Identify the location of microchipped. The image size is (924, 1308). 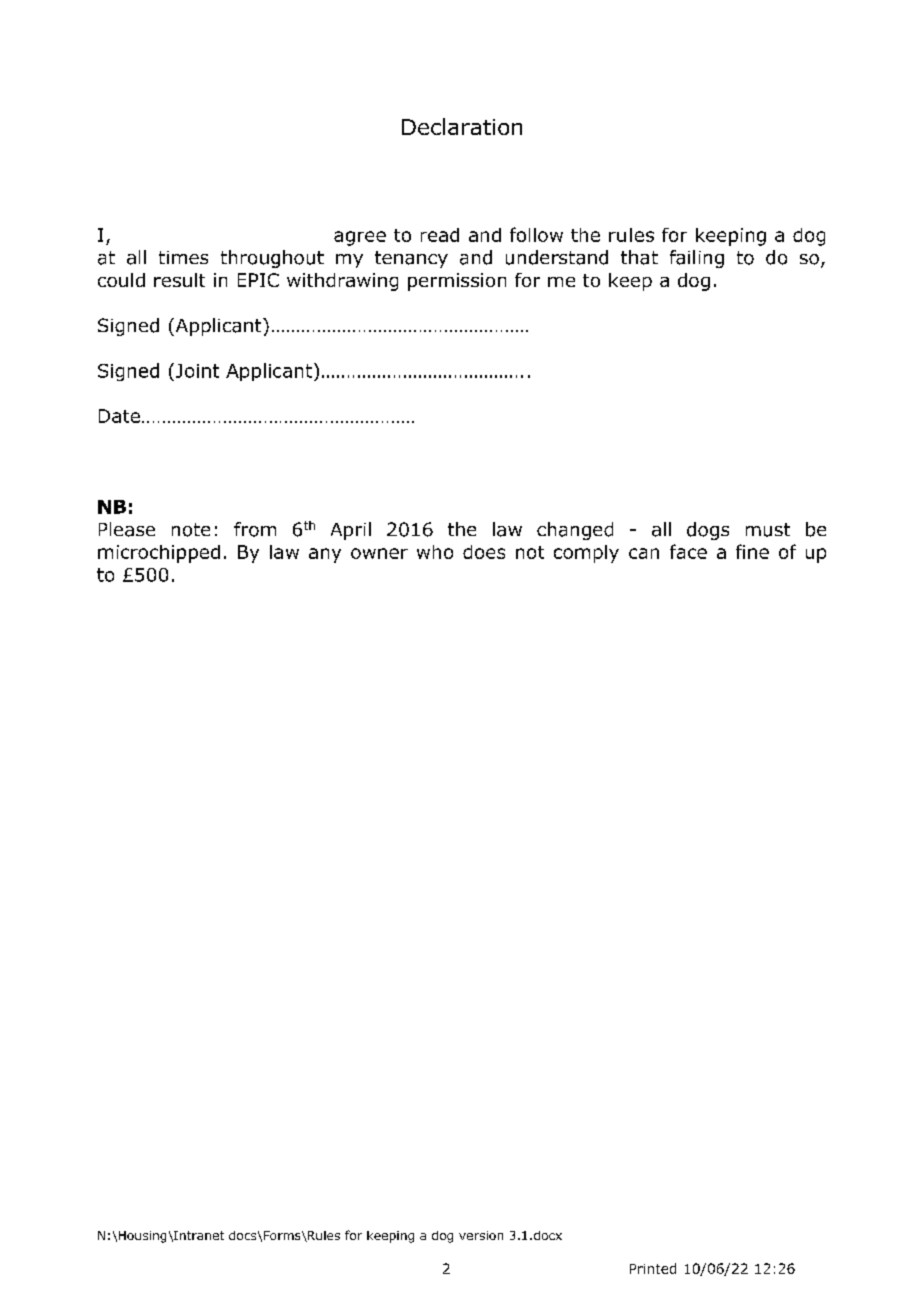
(159, 554).
